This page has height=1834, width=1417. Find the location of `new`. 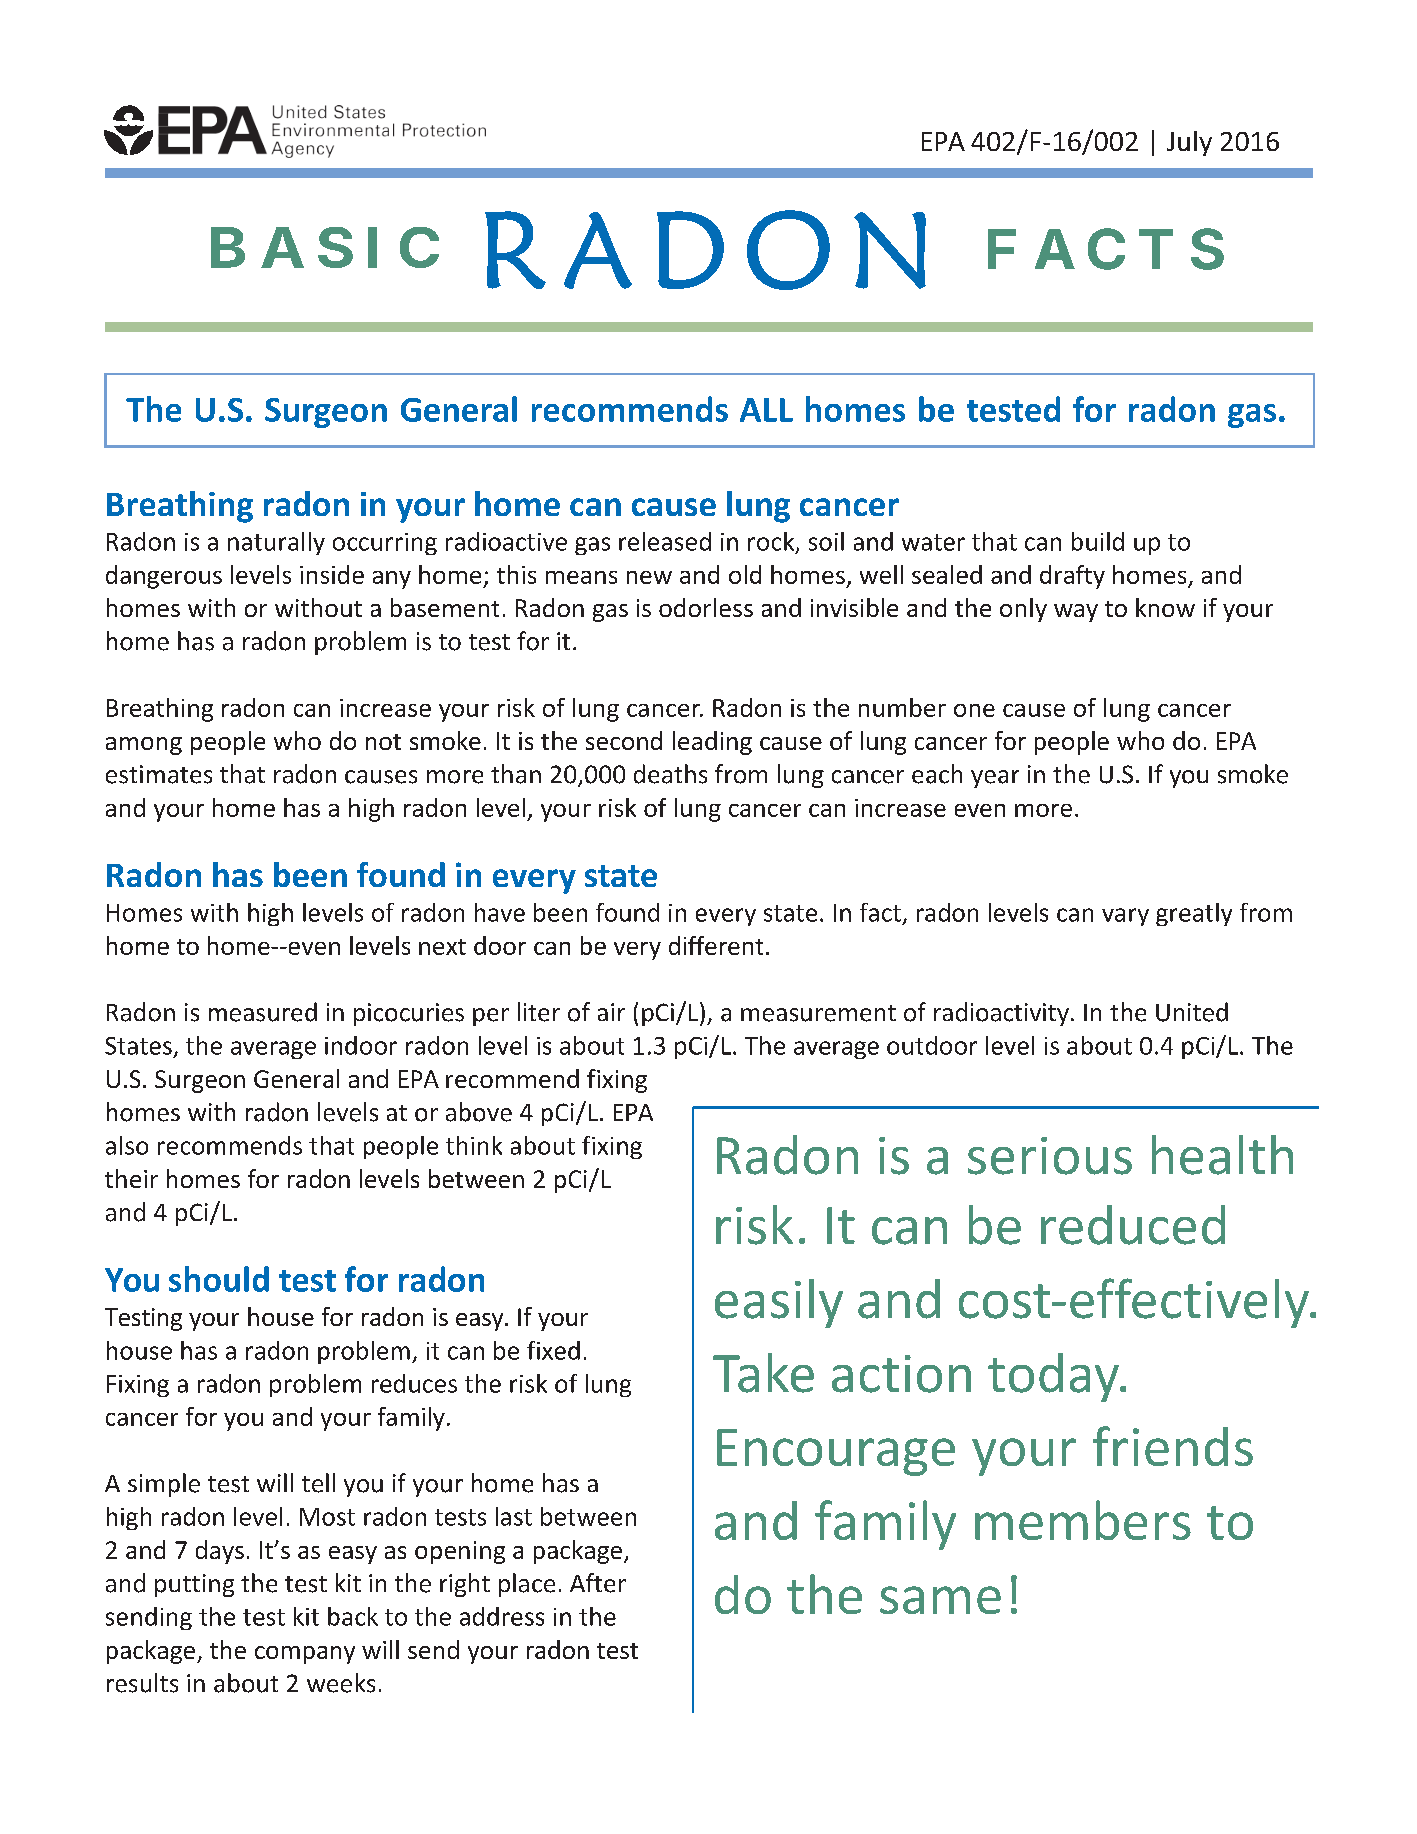

new is located at coordinates (649, 577).
